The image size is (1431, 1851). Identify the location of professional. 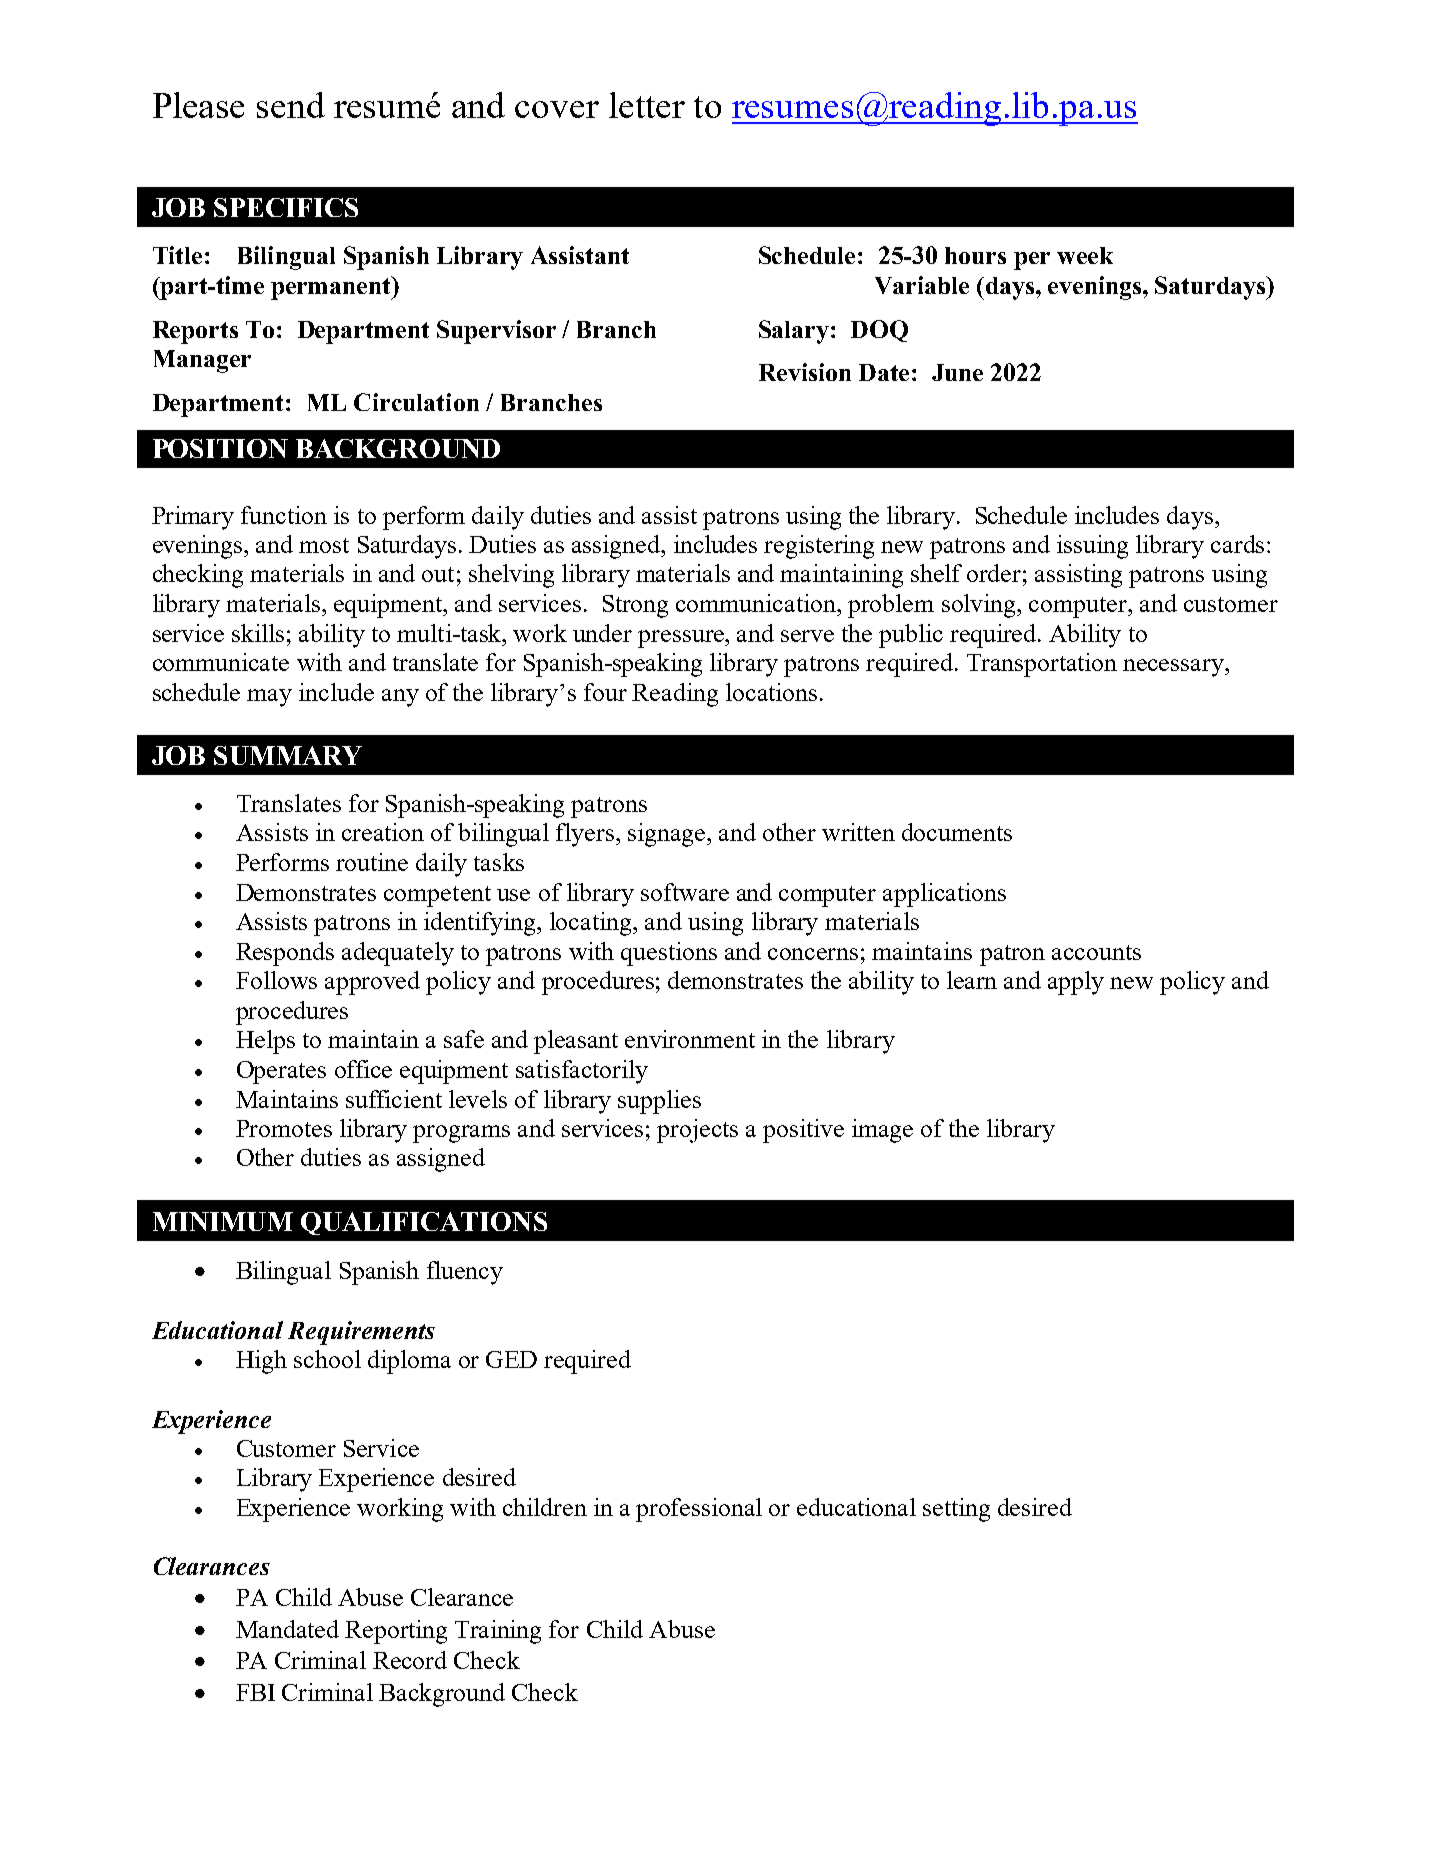
(699, 1510).
